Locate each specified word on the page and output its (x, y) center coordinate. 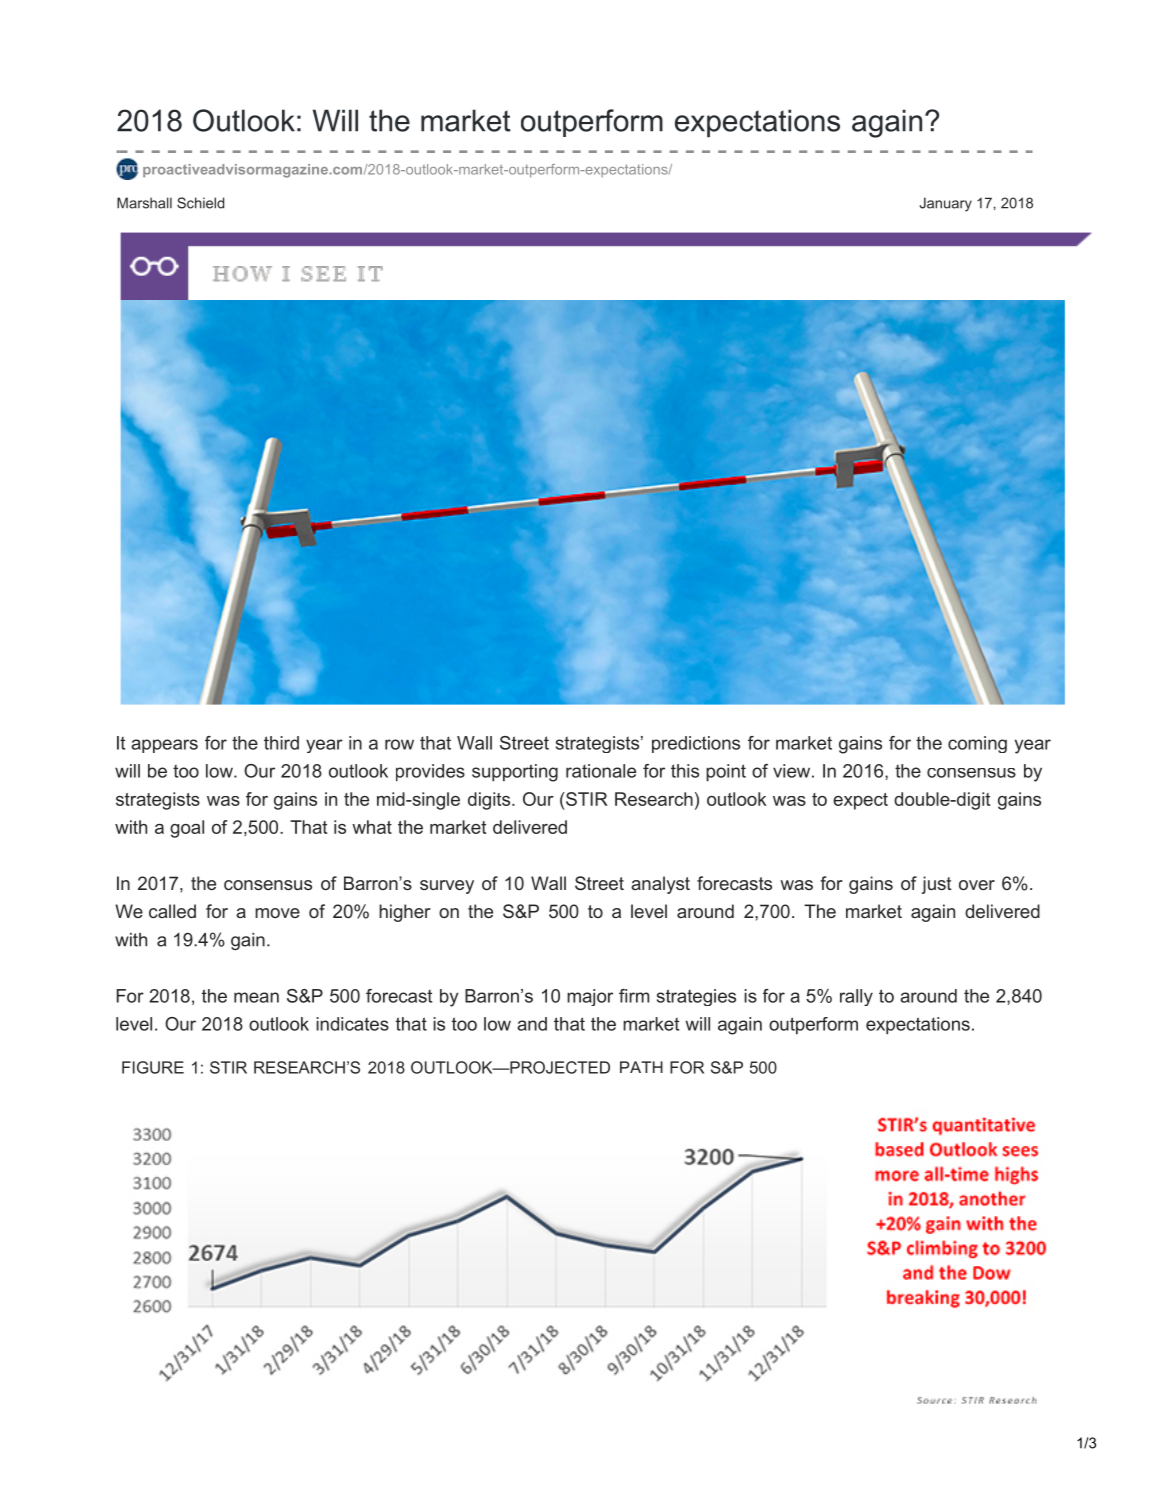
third (281, 743)
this (685, 771)
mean (256, 997)
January (945, 204)
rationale (601, 771)
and (532, 1024)
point (726, 773)
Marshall (144, 203)
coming (977, 744)
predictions (696, 744)
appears (164, 746)
